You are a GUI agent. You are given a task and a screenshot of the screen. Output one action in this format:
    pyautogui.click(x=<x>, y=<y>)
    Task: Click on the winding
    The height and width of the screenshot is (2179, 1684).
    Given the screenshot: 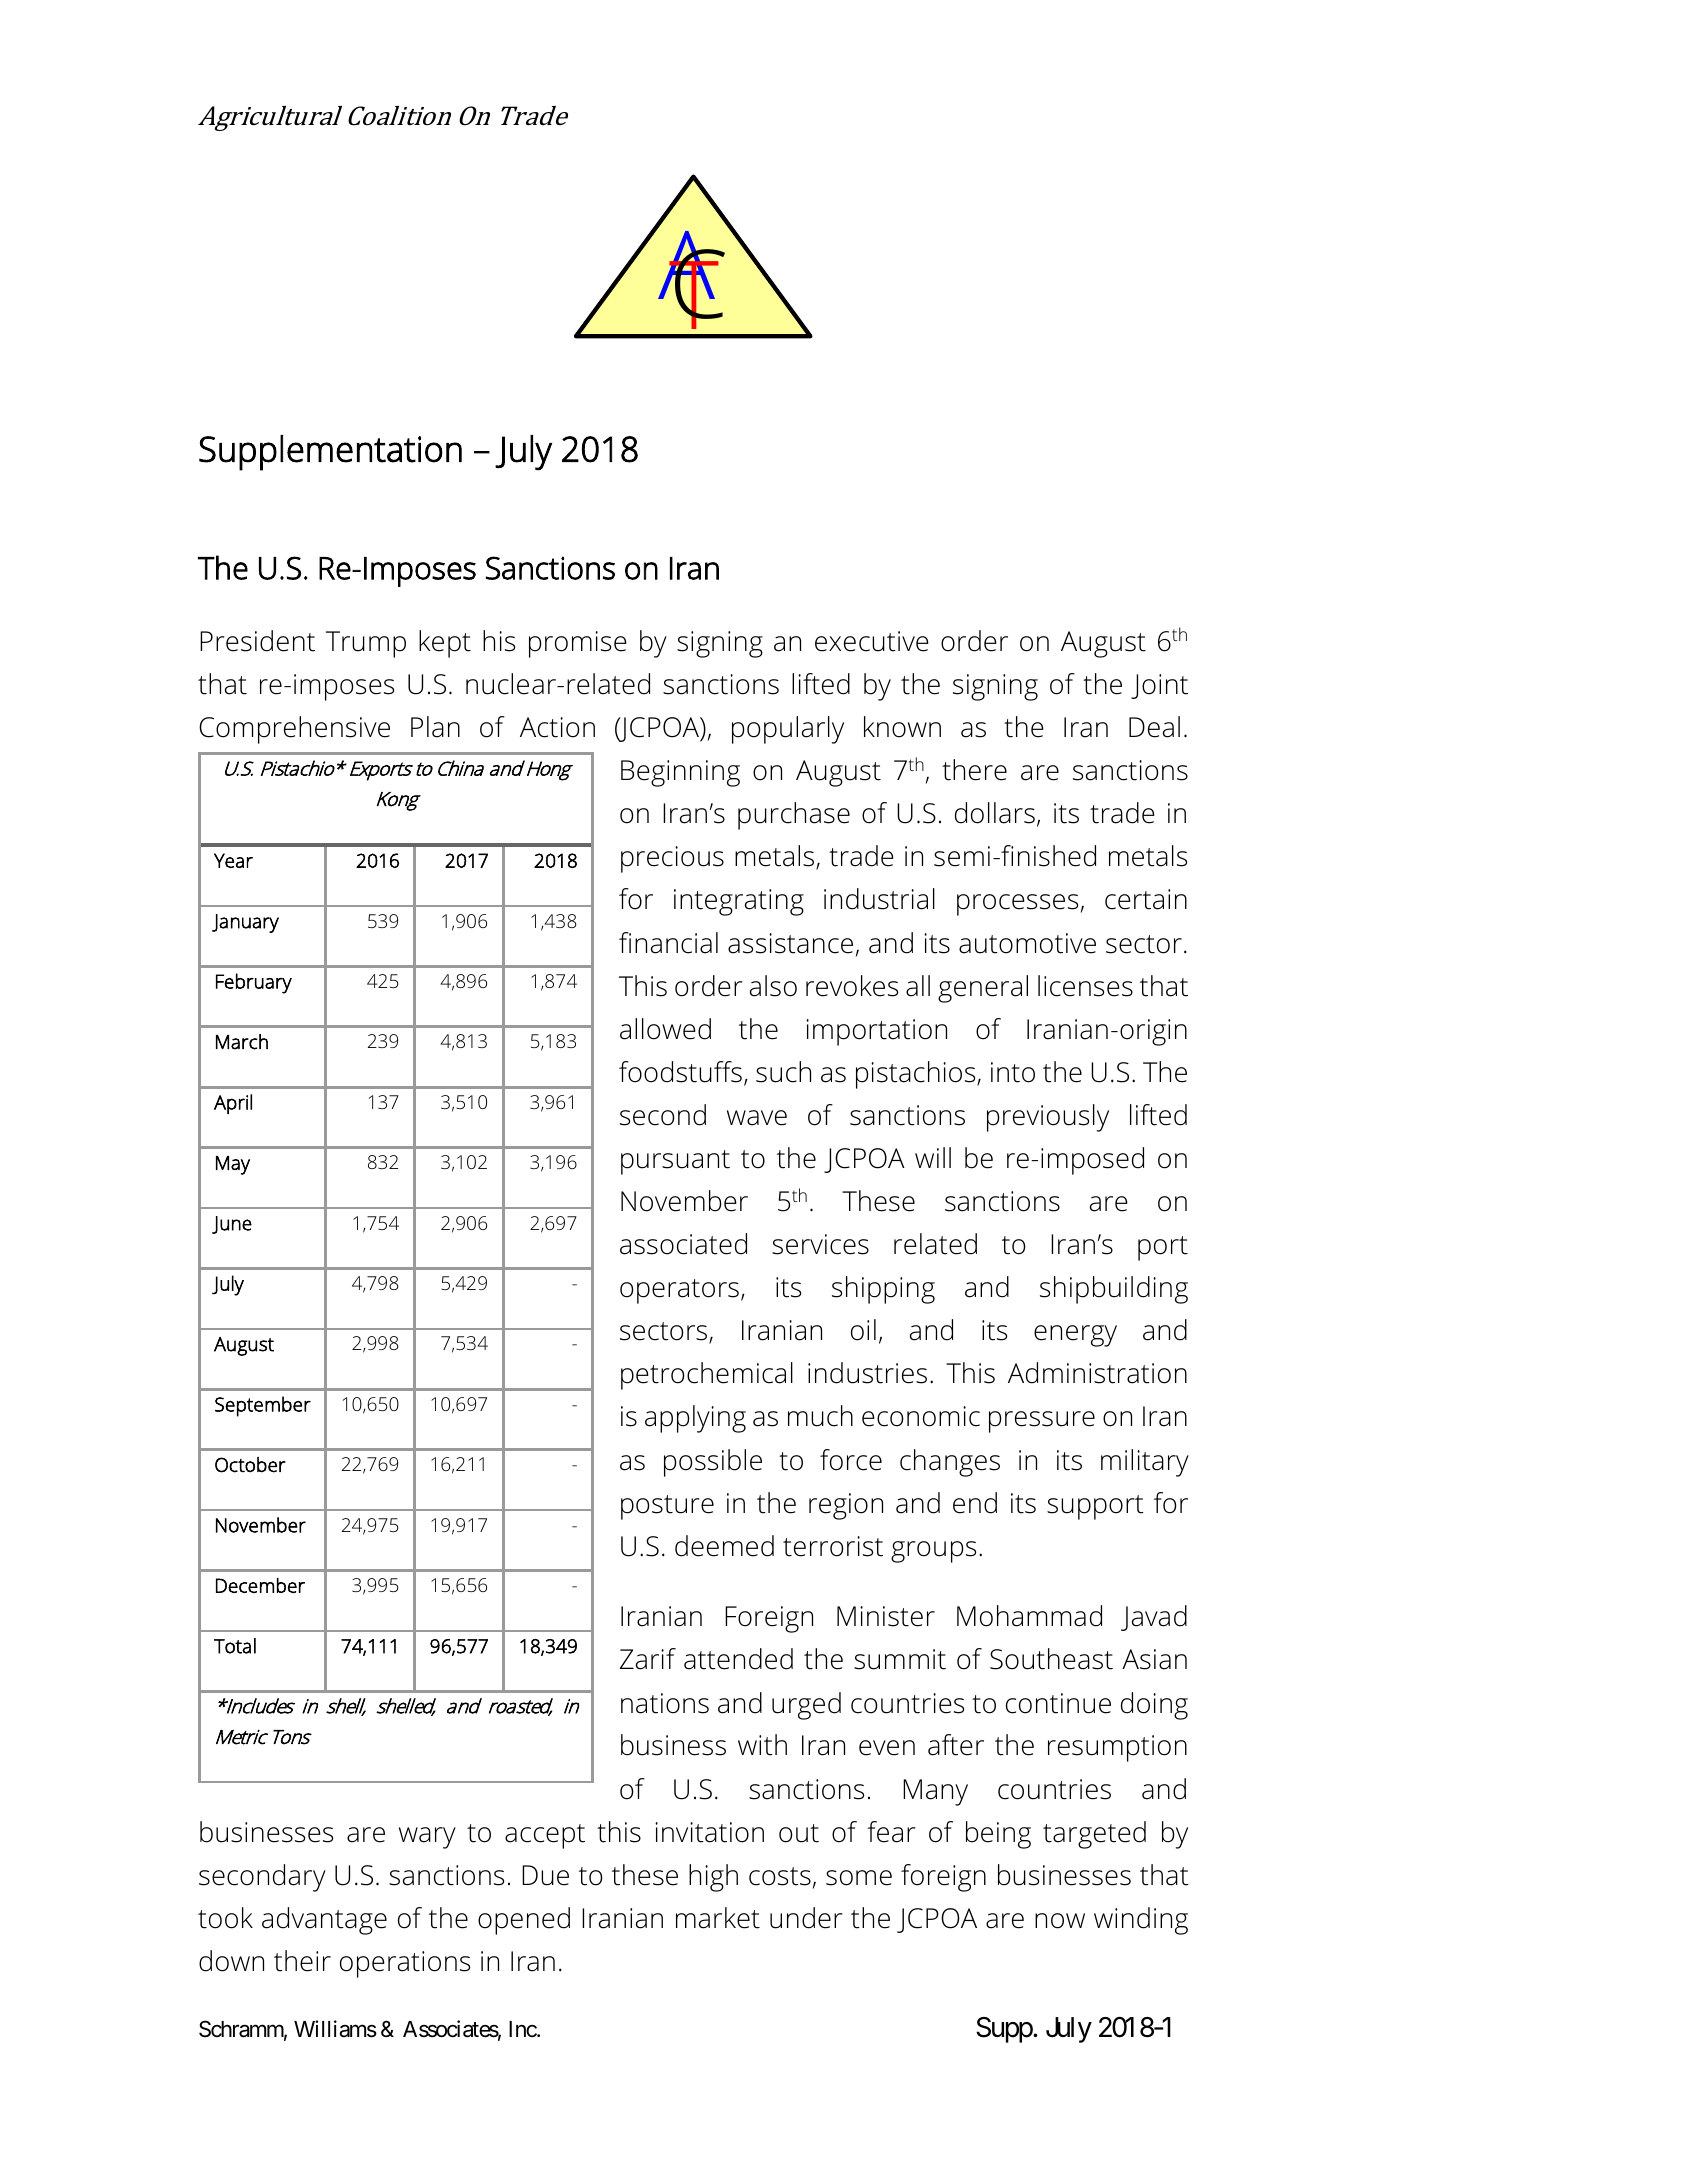 What is the action you would take?
    pyautogui.click(x=1141, y=1921)
